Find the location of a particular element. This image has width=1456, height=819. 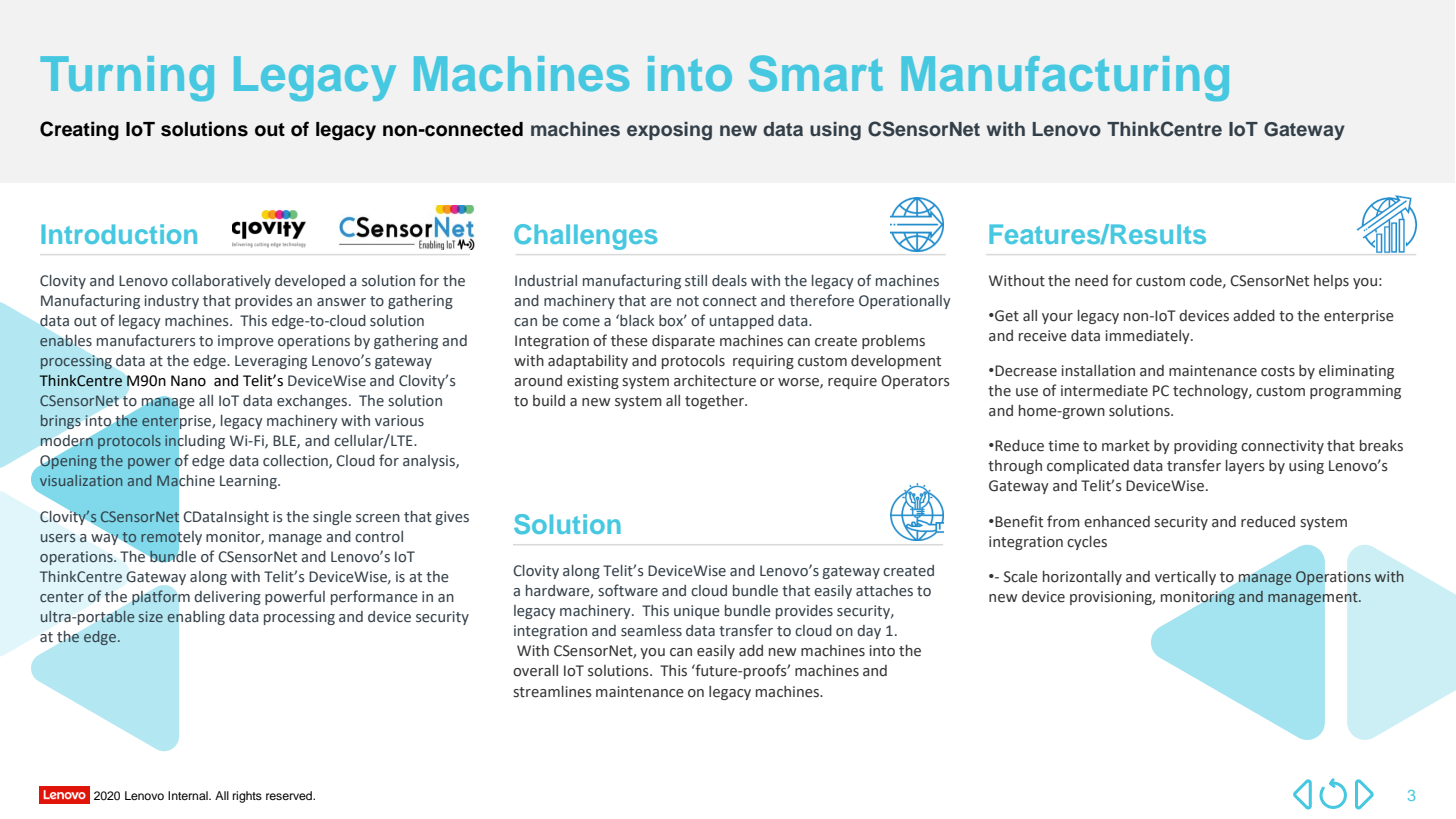

single is located at coordinates (332, 518).
